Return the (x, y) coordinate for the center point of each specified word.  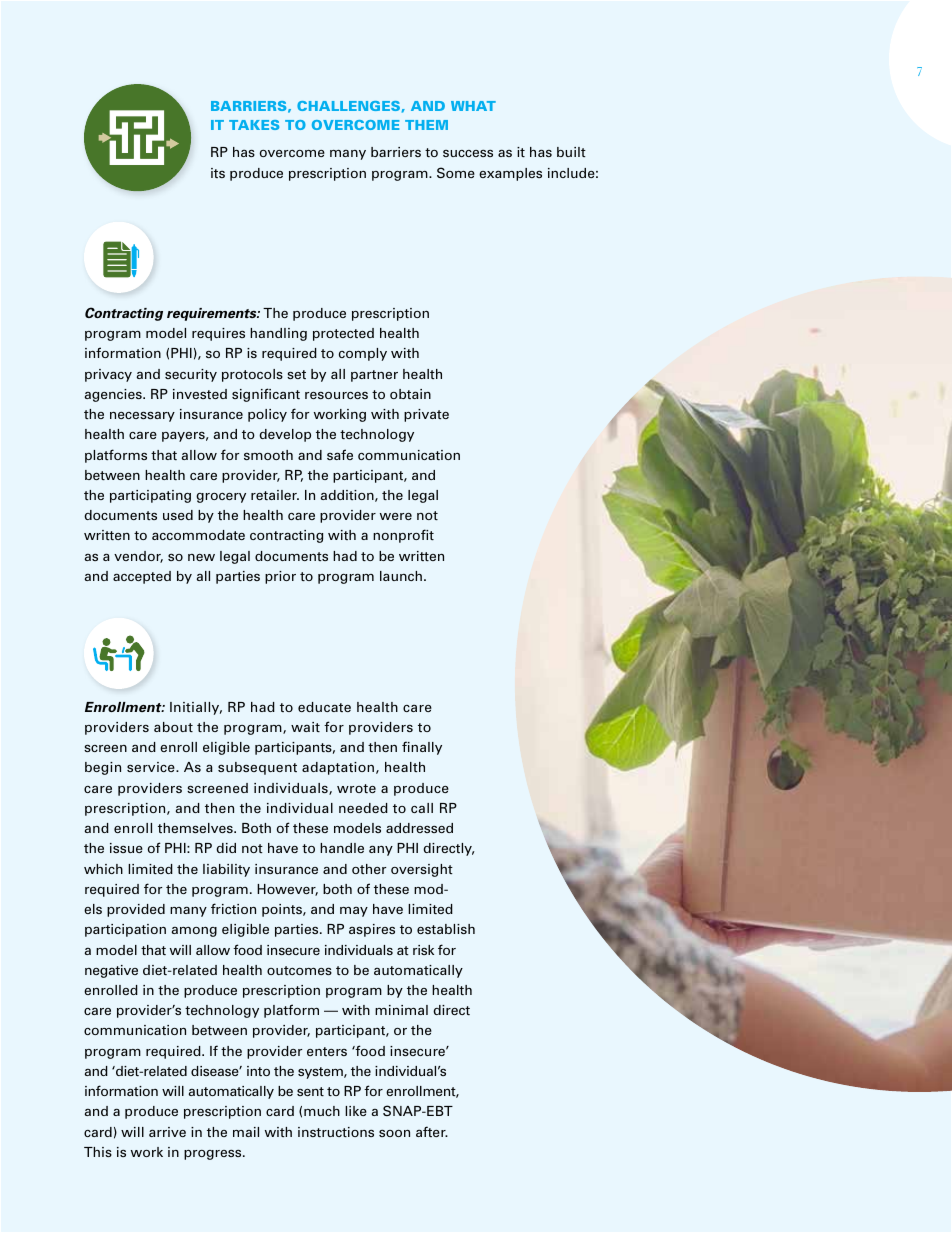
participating (150, 496)
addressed (419, 828)
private (426, 415)
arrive (167, 1132)
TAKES (254, 125)
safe (340, 454)
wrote (356, 788)
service (152, 767)
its (218, 173)
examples (510, 174)
